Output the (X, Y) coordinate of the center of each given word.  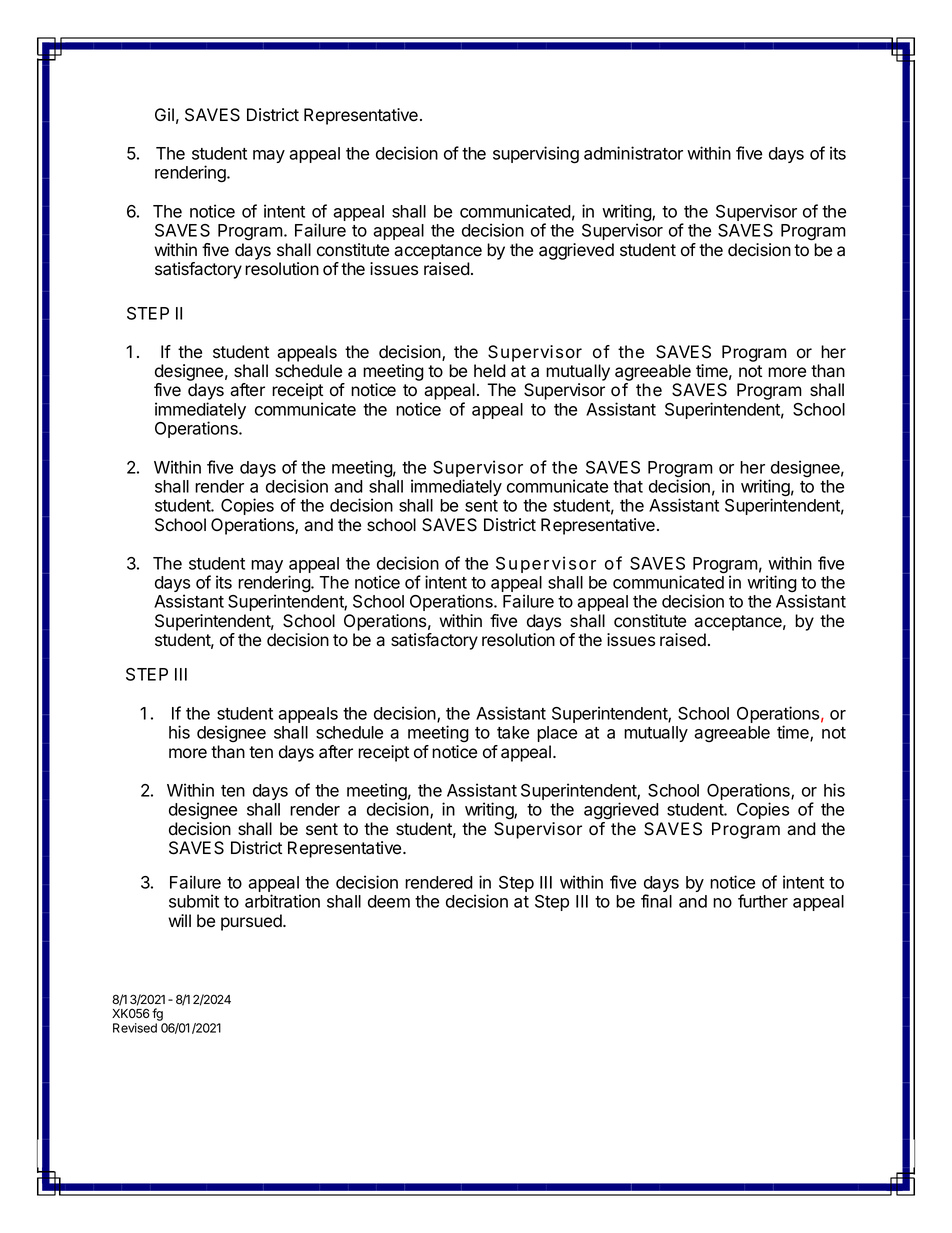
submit (194, 901)
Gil (164, 114)
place (557, 734)
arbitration (282, 901)
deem (389, 901)
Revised (135, 1028)
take (513, 732)
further (763, 901)
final (656, 901)
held (490, 371)
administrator (633, 153)
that (628, 486)
